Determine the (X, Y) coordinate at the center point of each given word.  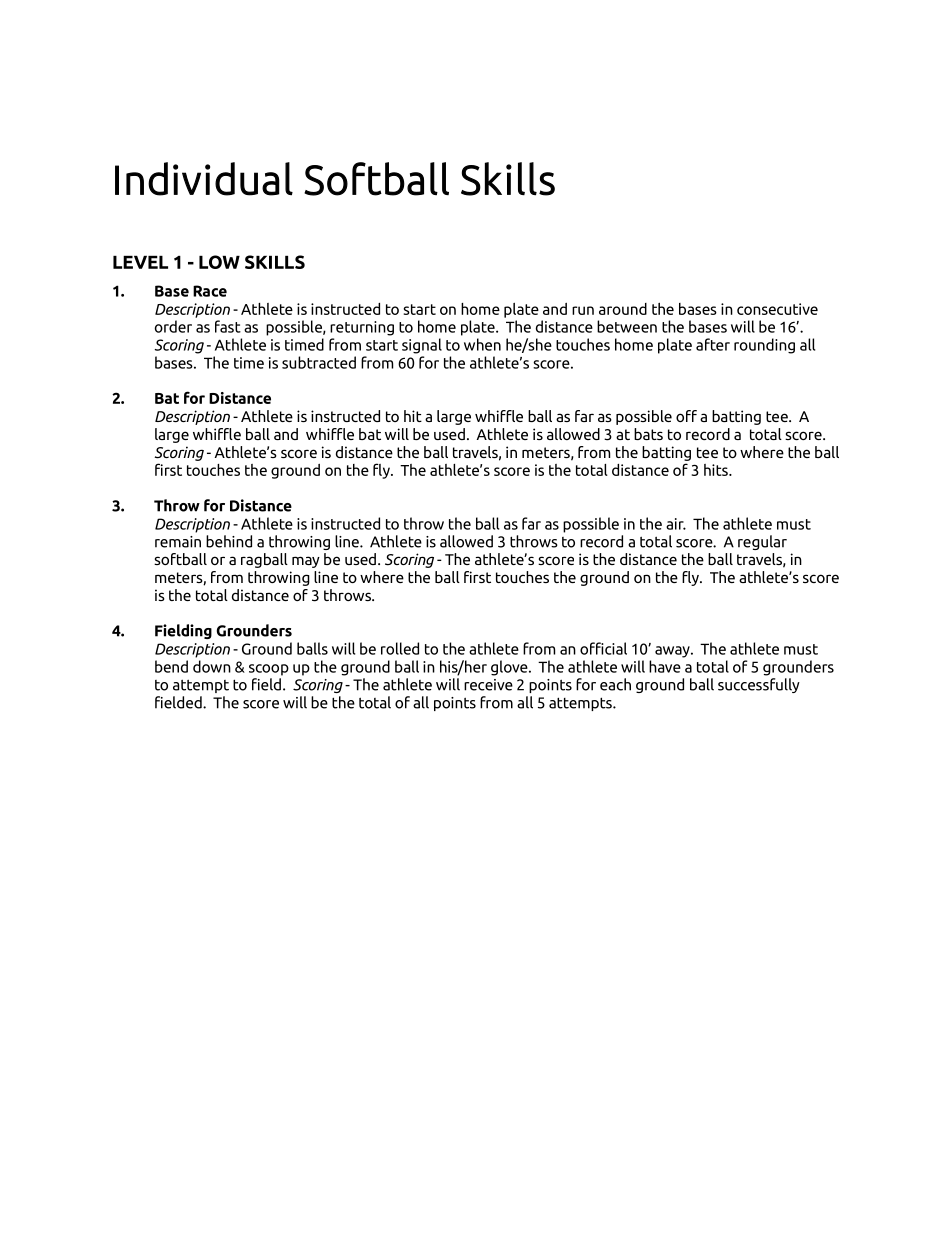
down (212, 666)
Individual (204, 179)
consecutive (777, 309)
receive (488, 685)
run (583, 310)
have (665, 666)
